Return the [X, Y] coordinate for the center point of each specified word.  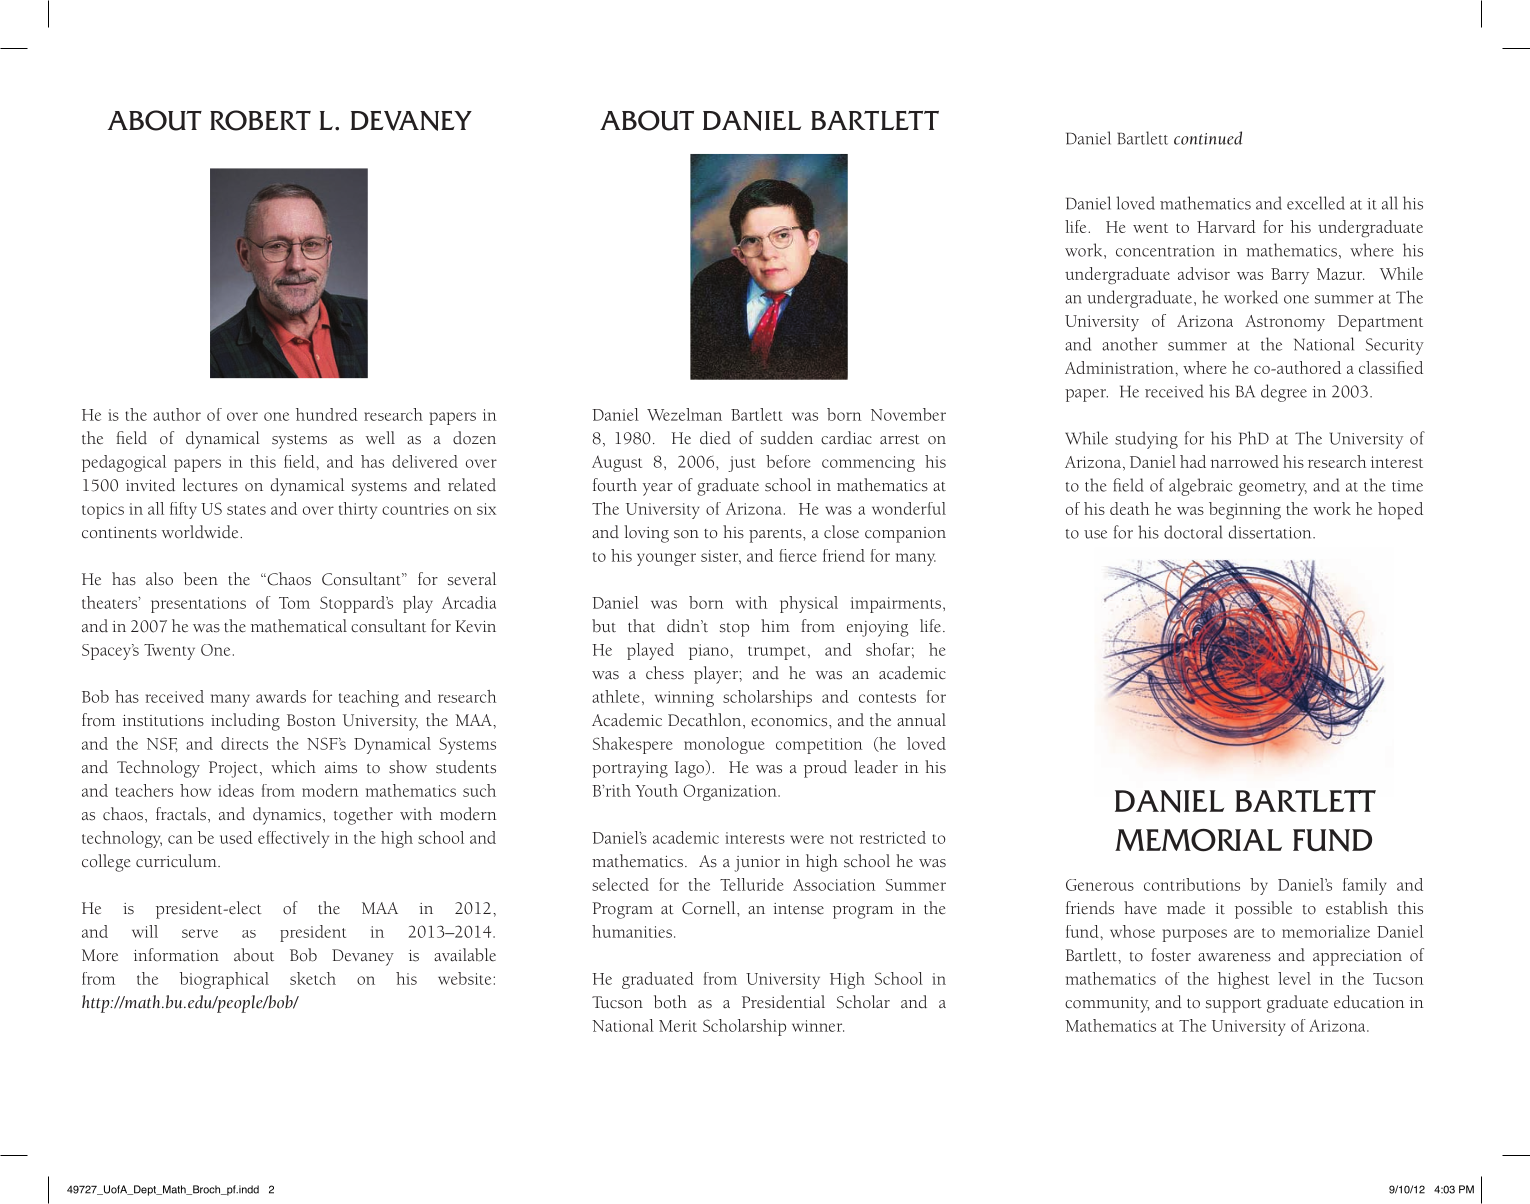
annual [921, 720]
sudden [787, 438]
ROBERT [260, 120]
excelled [1316, 203]
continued [1208, 138]
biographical [224, 980]
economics [790, 721]
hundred [327, 414]
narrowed [1244, 461]
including [245, 722]
